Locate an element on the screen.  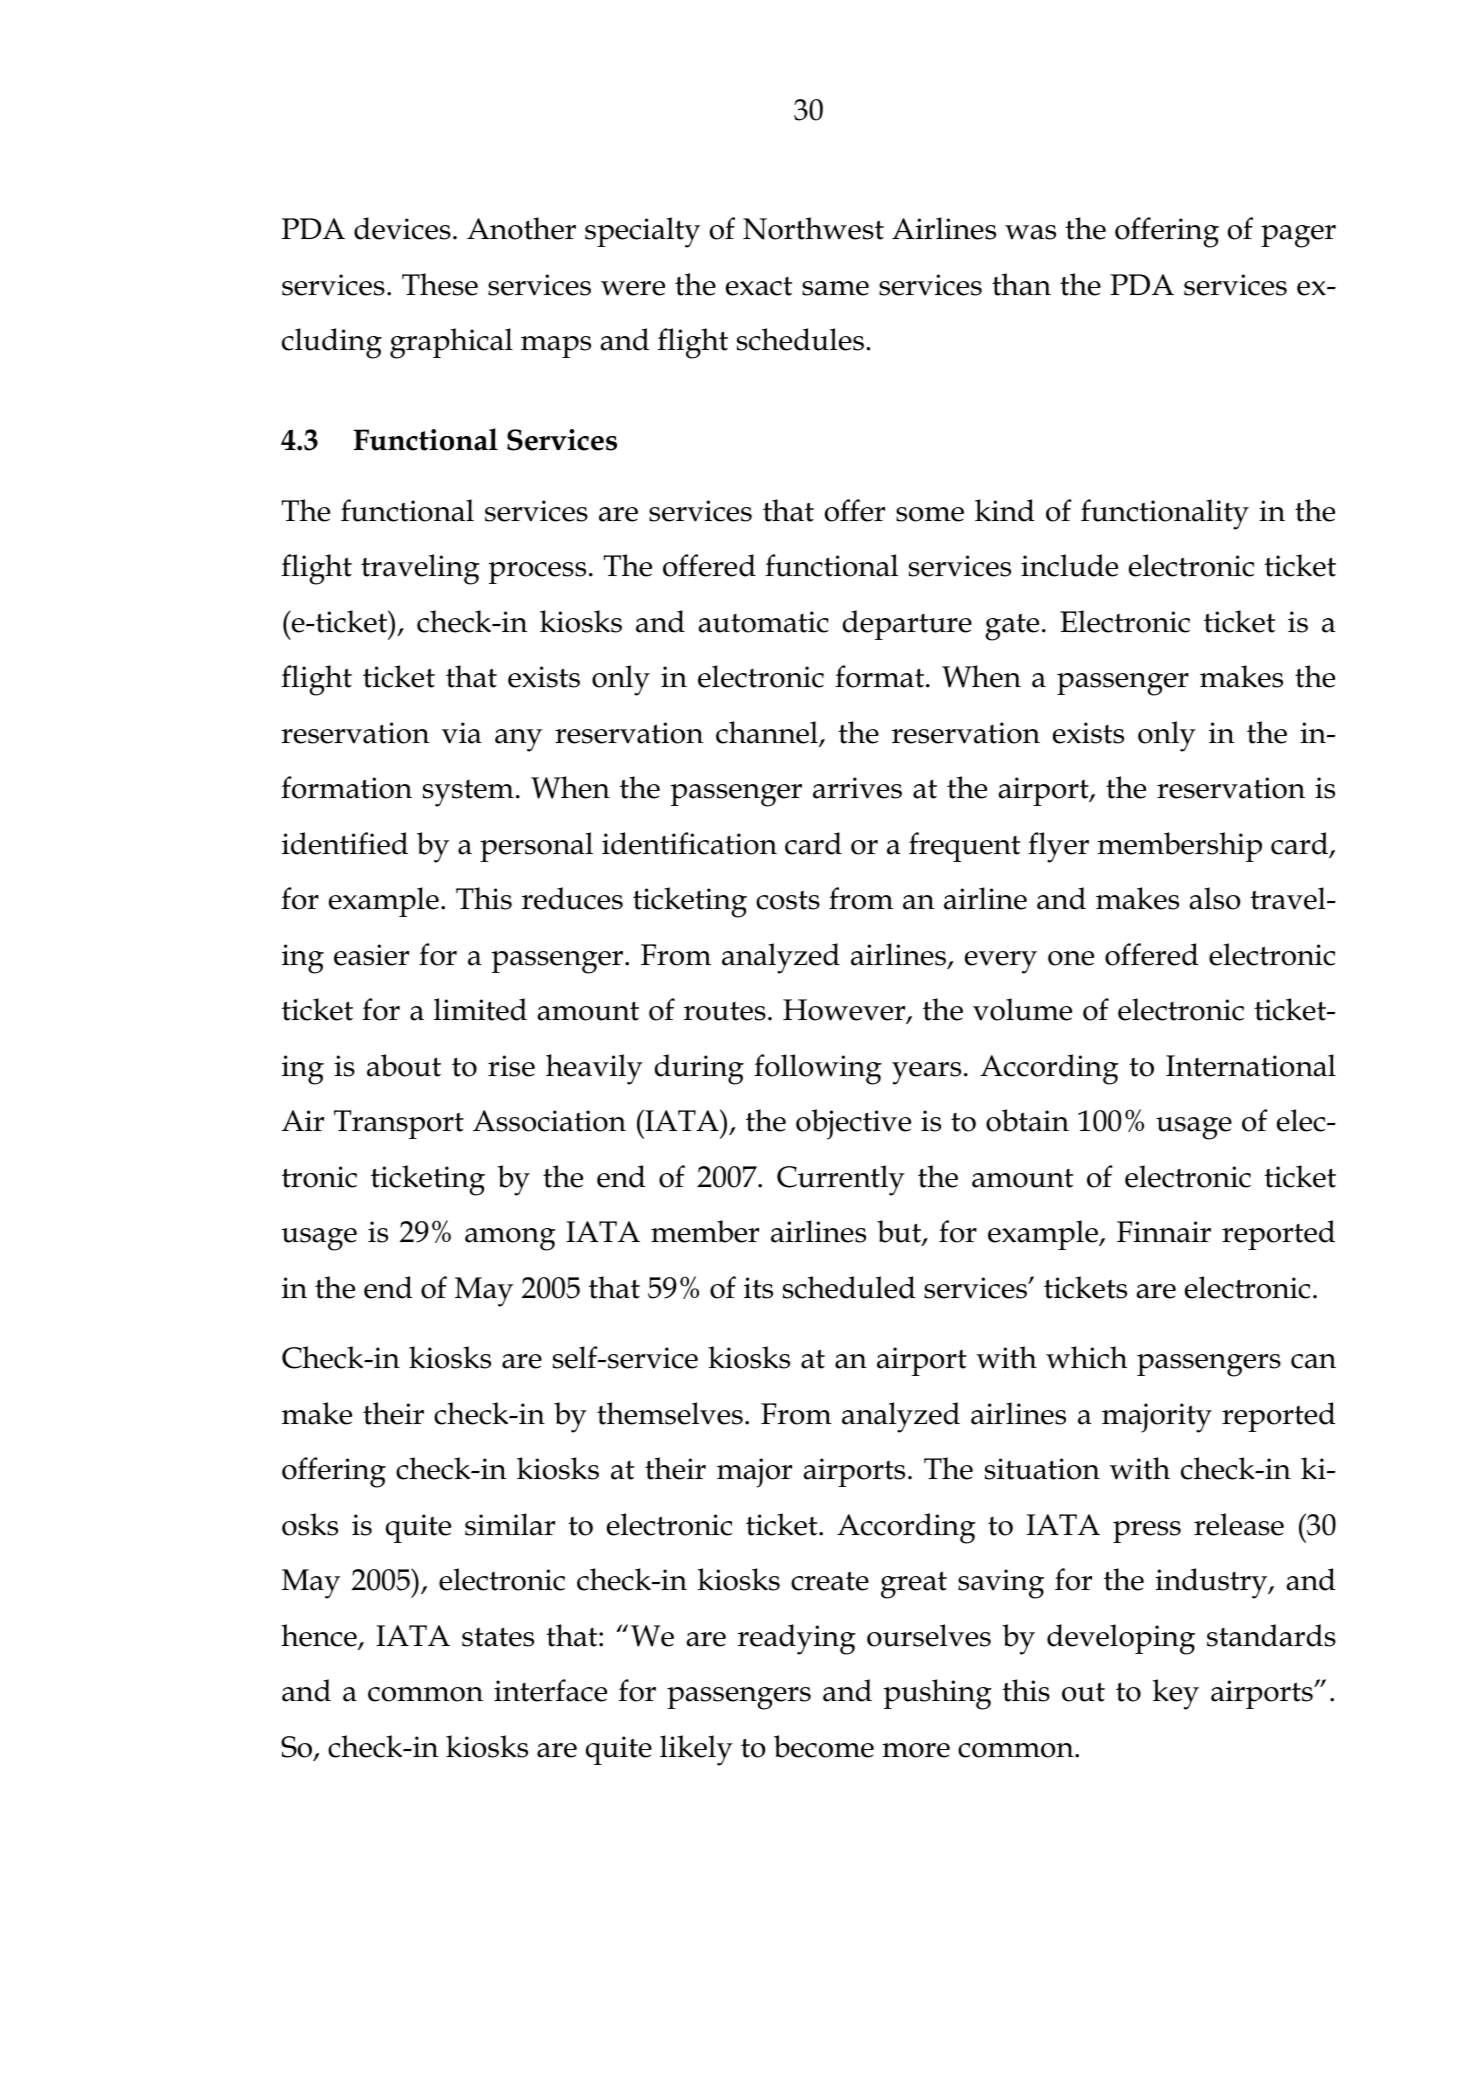
states is located at coordinates (498, 1637).
